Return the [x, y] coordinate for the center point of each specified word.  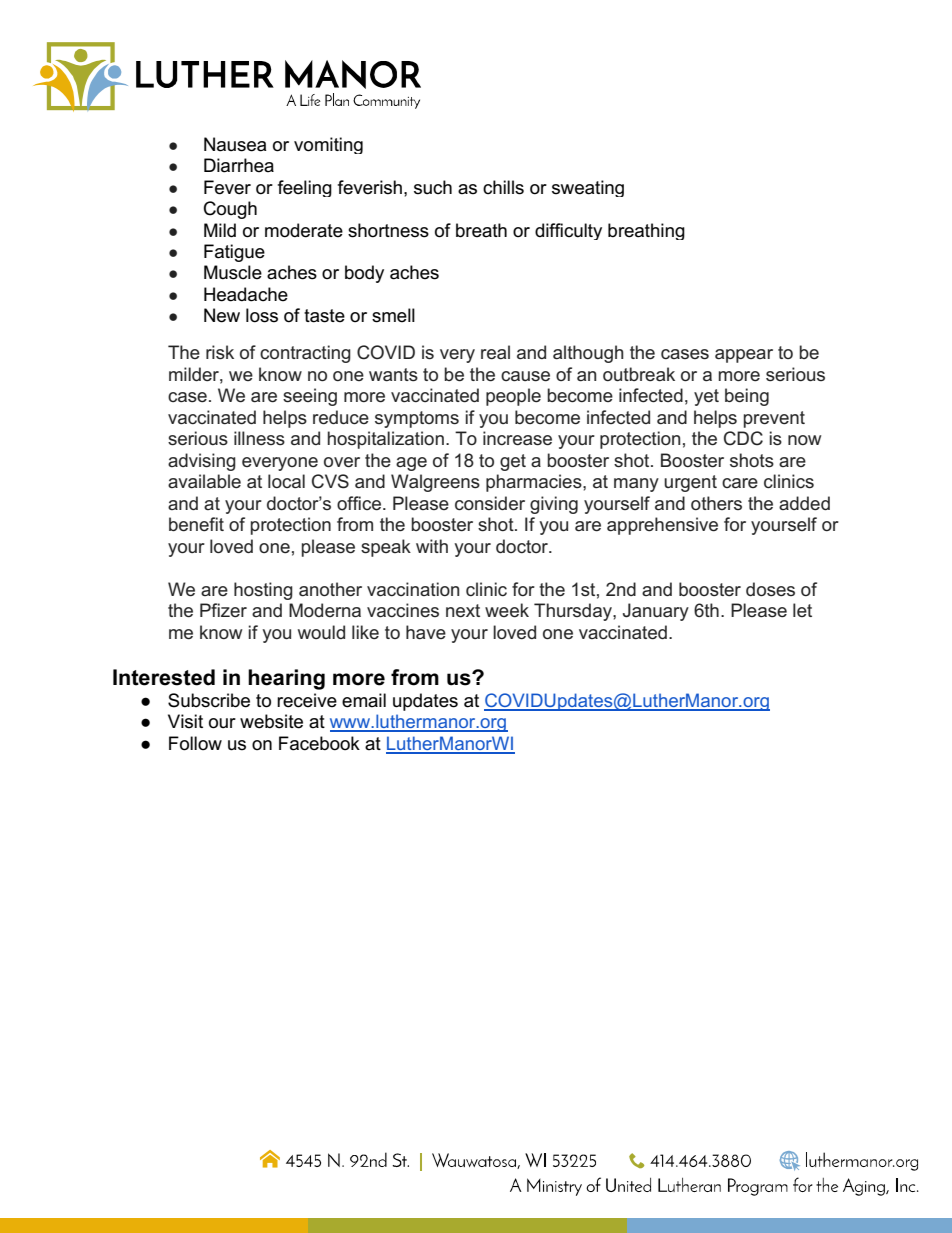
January [656, 612]
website [271, 721]
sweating [588, 188]
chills [503, 187]
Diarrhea [239, 165]
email [364, 700]
